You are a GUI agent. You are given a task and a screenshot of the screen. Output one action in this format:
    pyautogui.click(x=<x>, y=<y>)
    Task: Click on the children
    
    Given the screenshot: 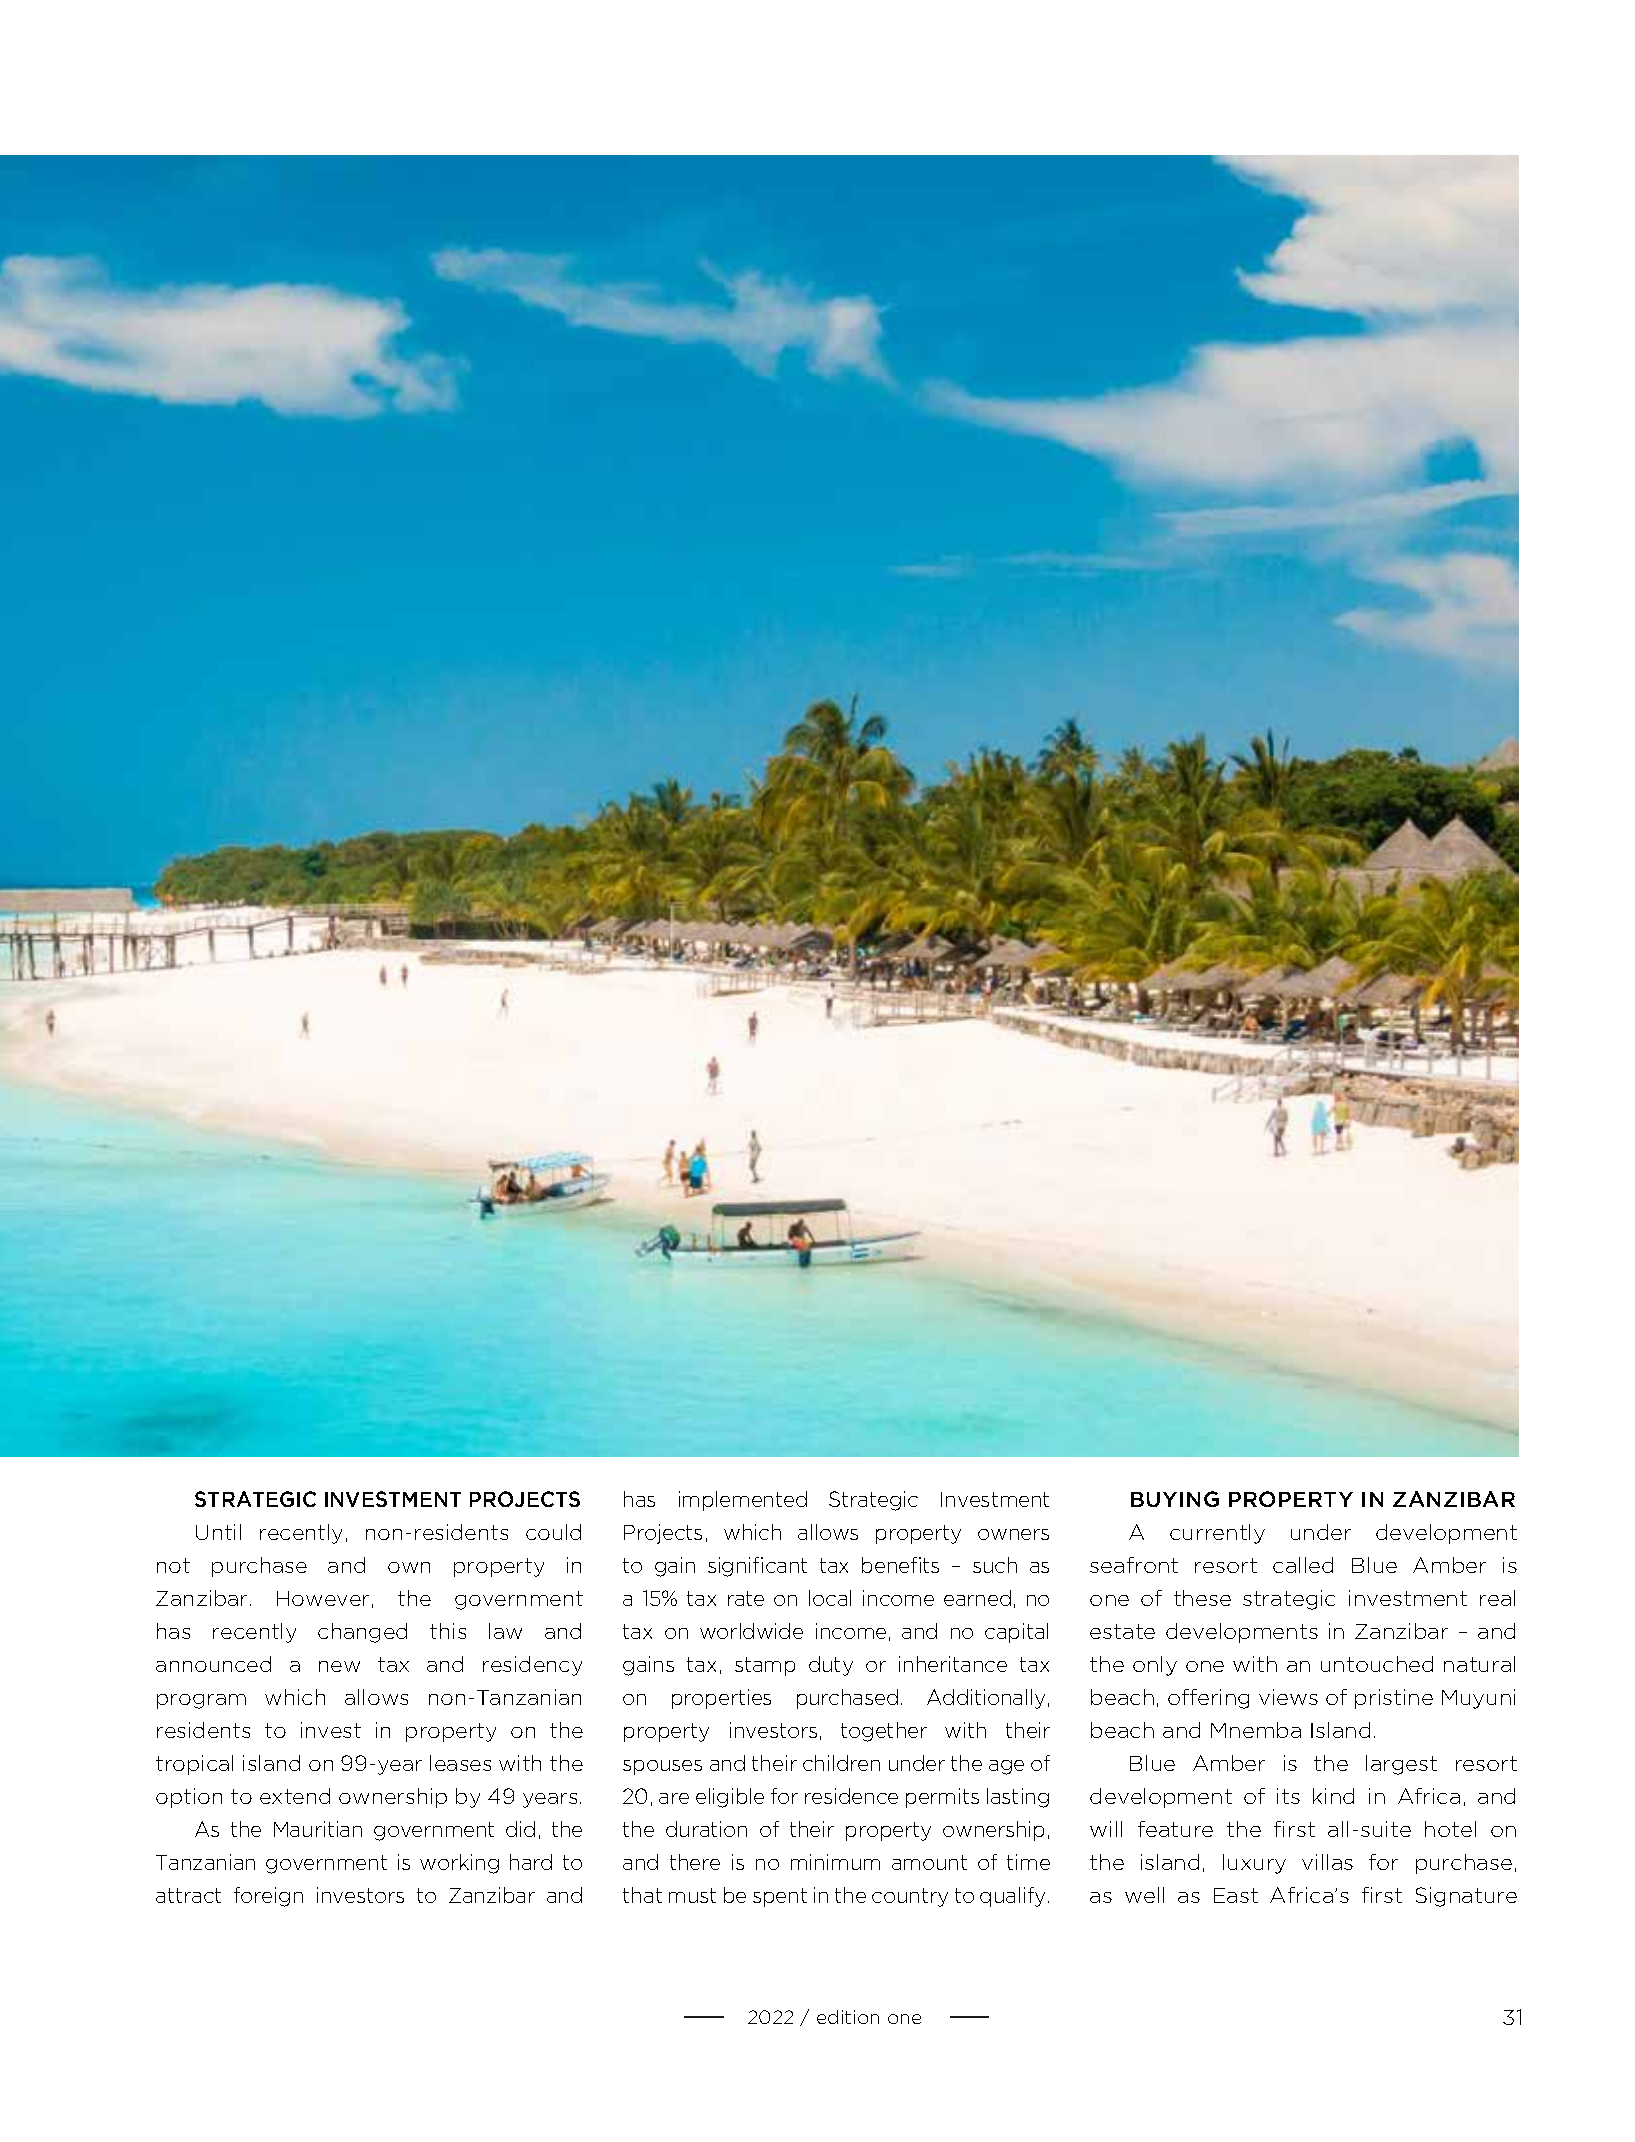 What is the action you would take?
    pyautogui.click(x=841, y=1763)
